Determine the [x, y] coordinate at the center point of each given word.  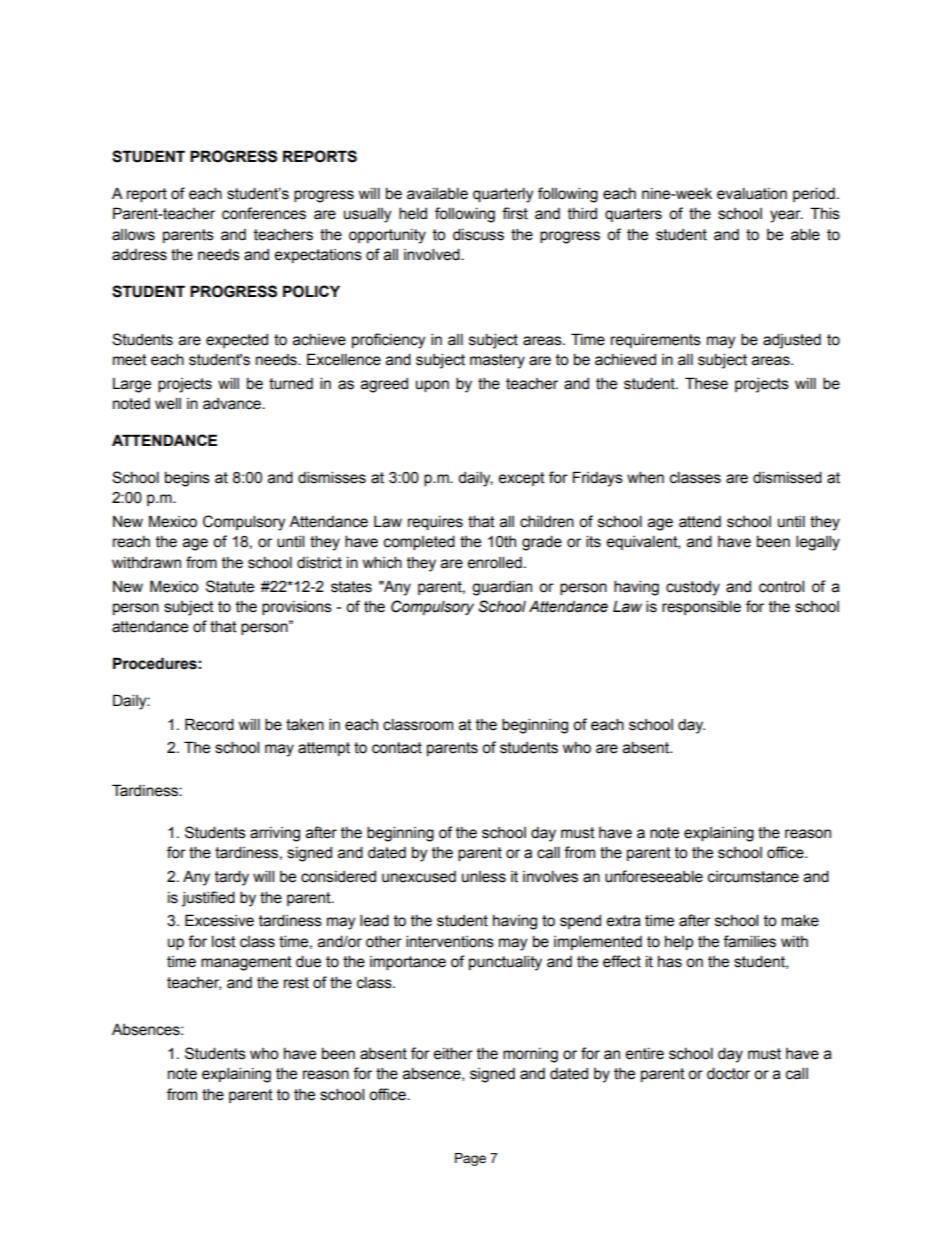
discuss [478, 234]
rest [296, 983]
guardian [502, 588]
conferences [264, 213]
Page [470, 1159]
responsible [701, 607]
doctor [728, 1073]
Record [209, 724]
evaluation [752, 193]
